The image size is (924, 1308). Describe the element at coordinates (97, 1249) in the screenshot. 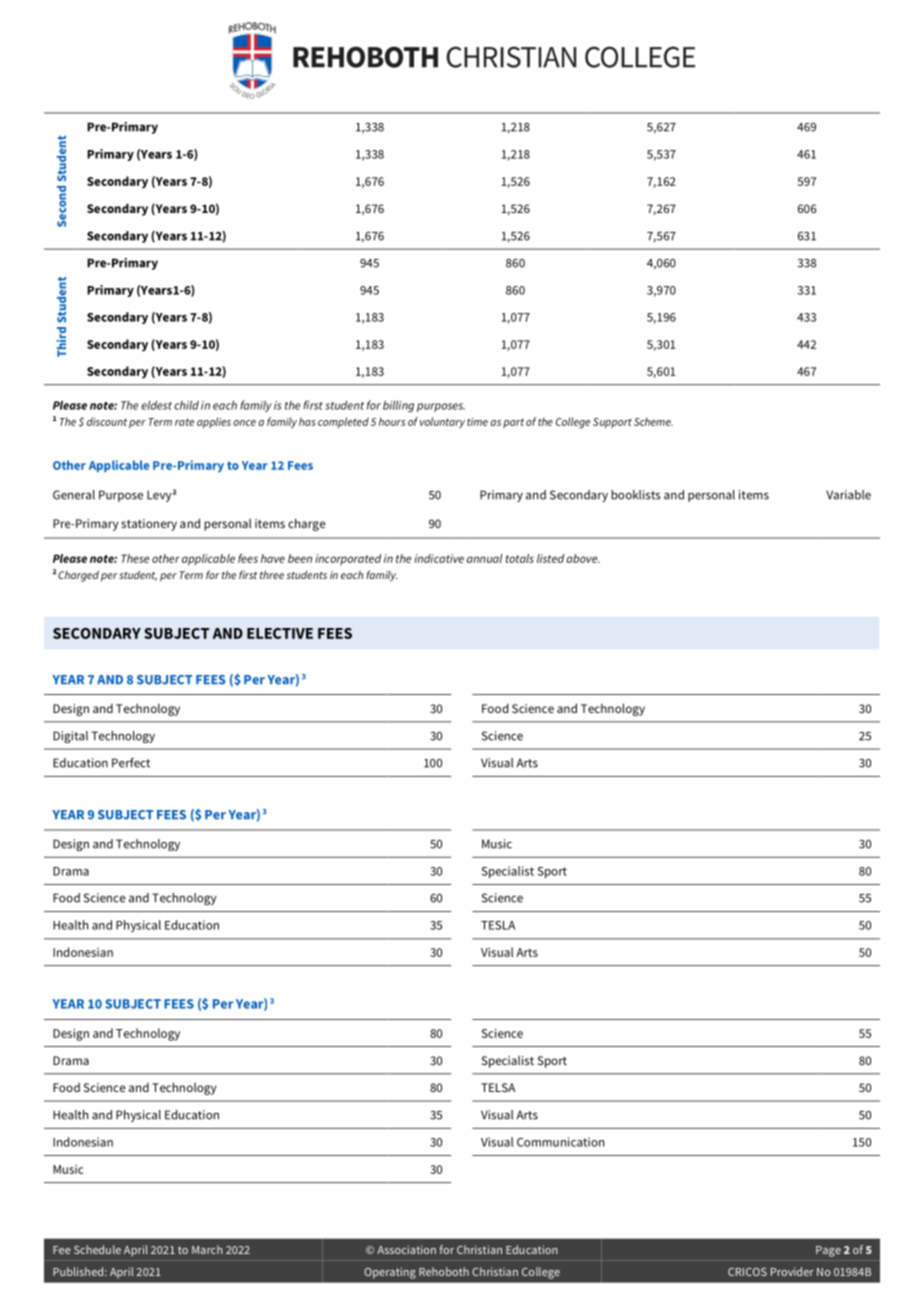

I see `Schedule` at that location.
